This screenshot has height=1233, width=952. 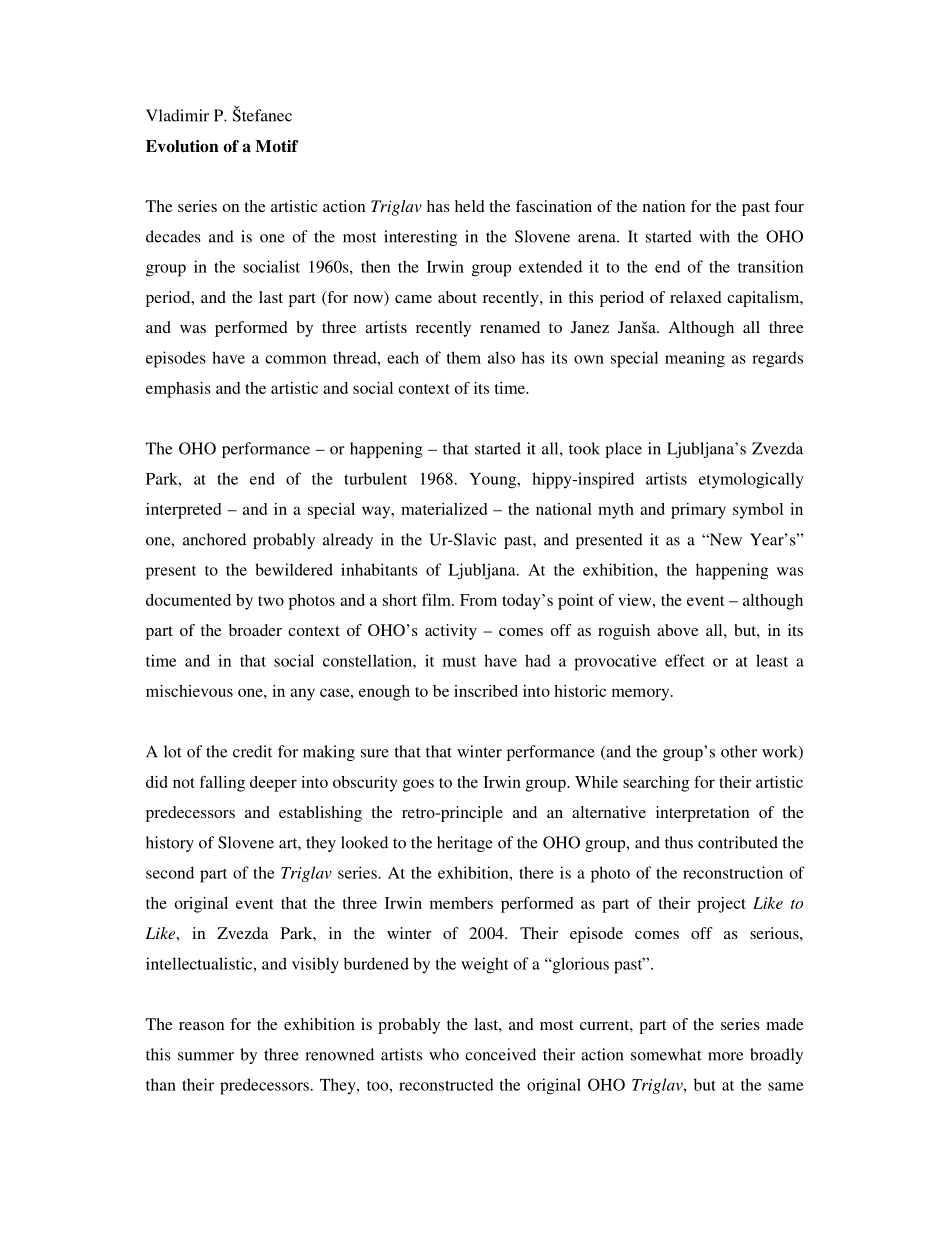 I want to click on meaning, so click(x=695, y=359).
